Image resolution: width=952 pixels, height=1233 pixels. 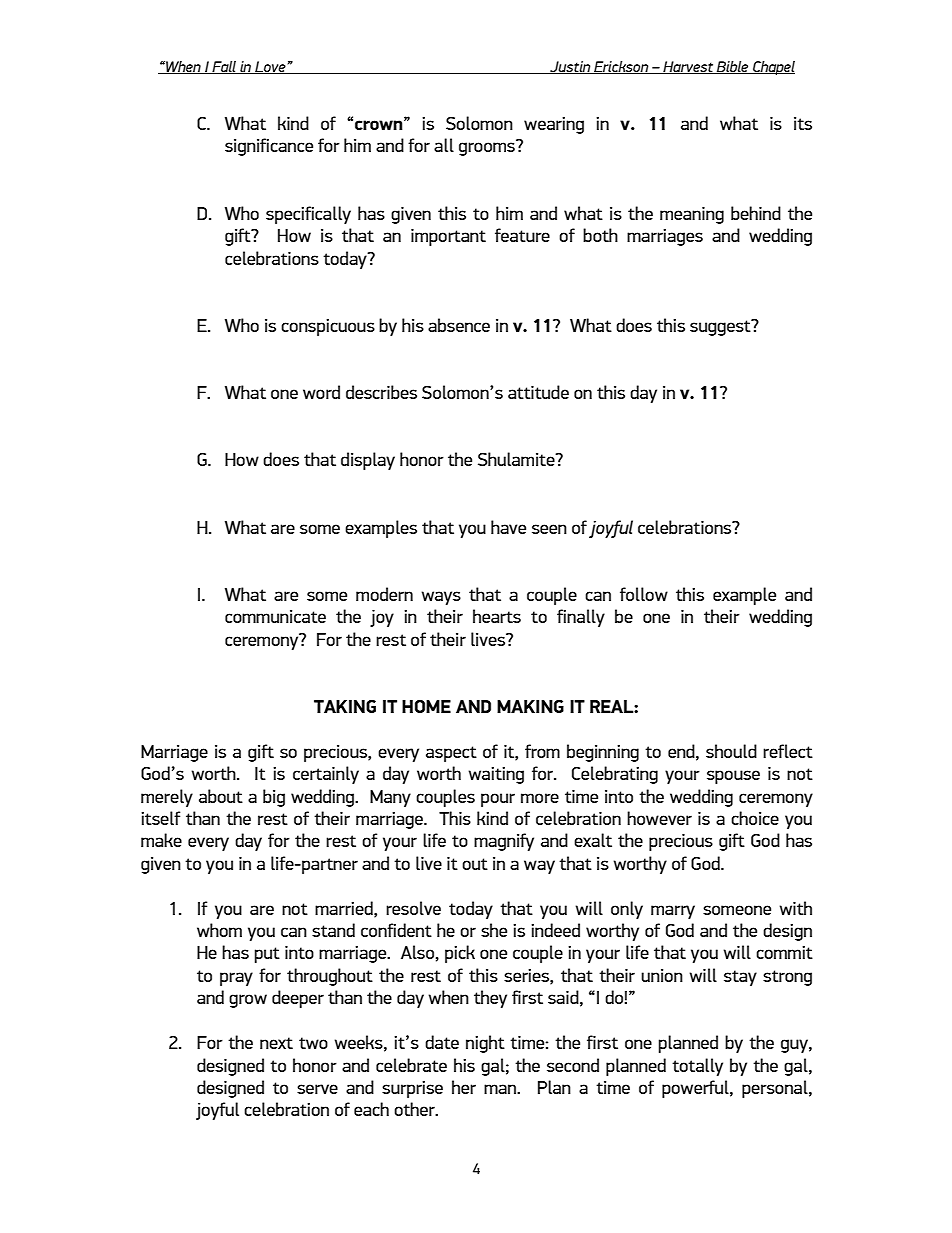 I want to click on Bible, so click(x=733, y=67).
